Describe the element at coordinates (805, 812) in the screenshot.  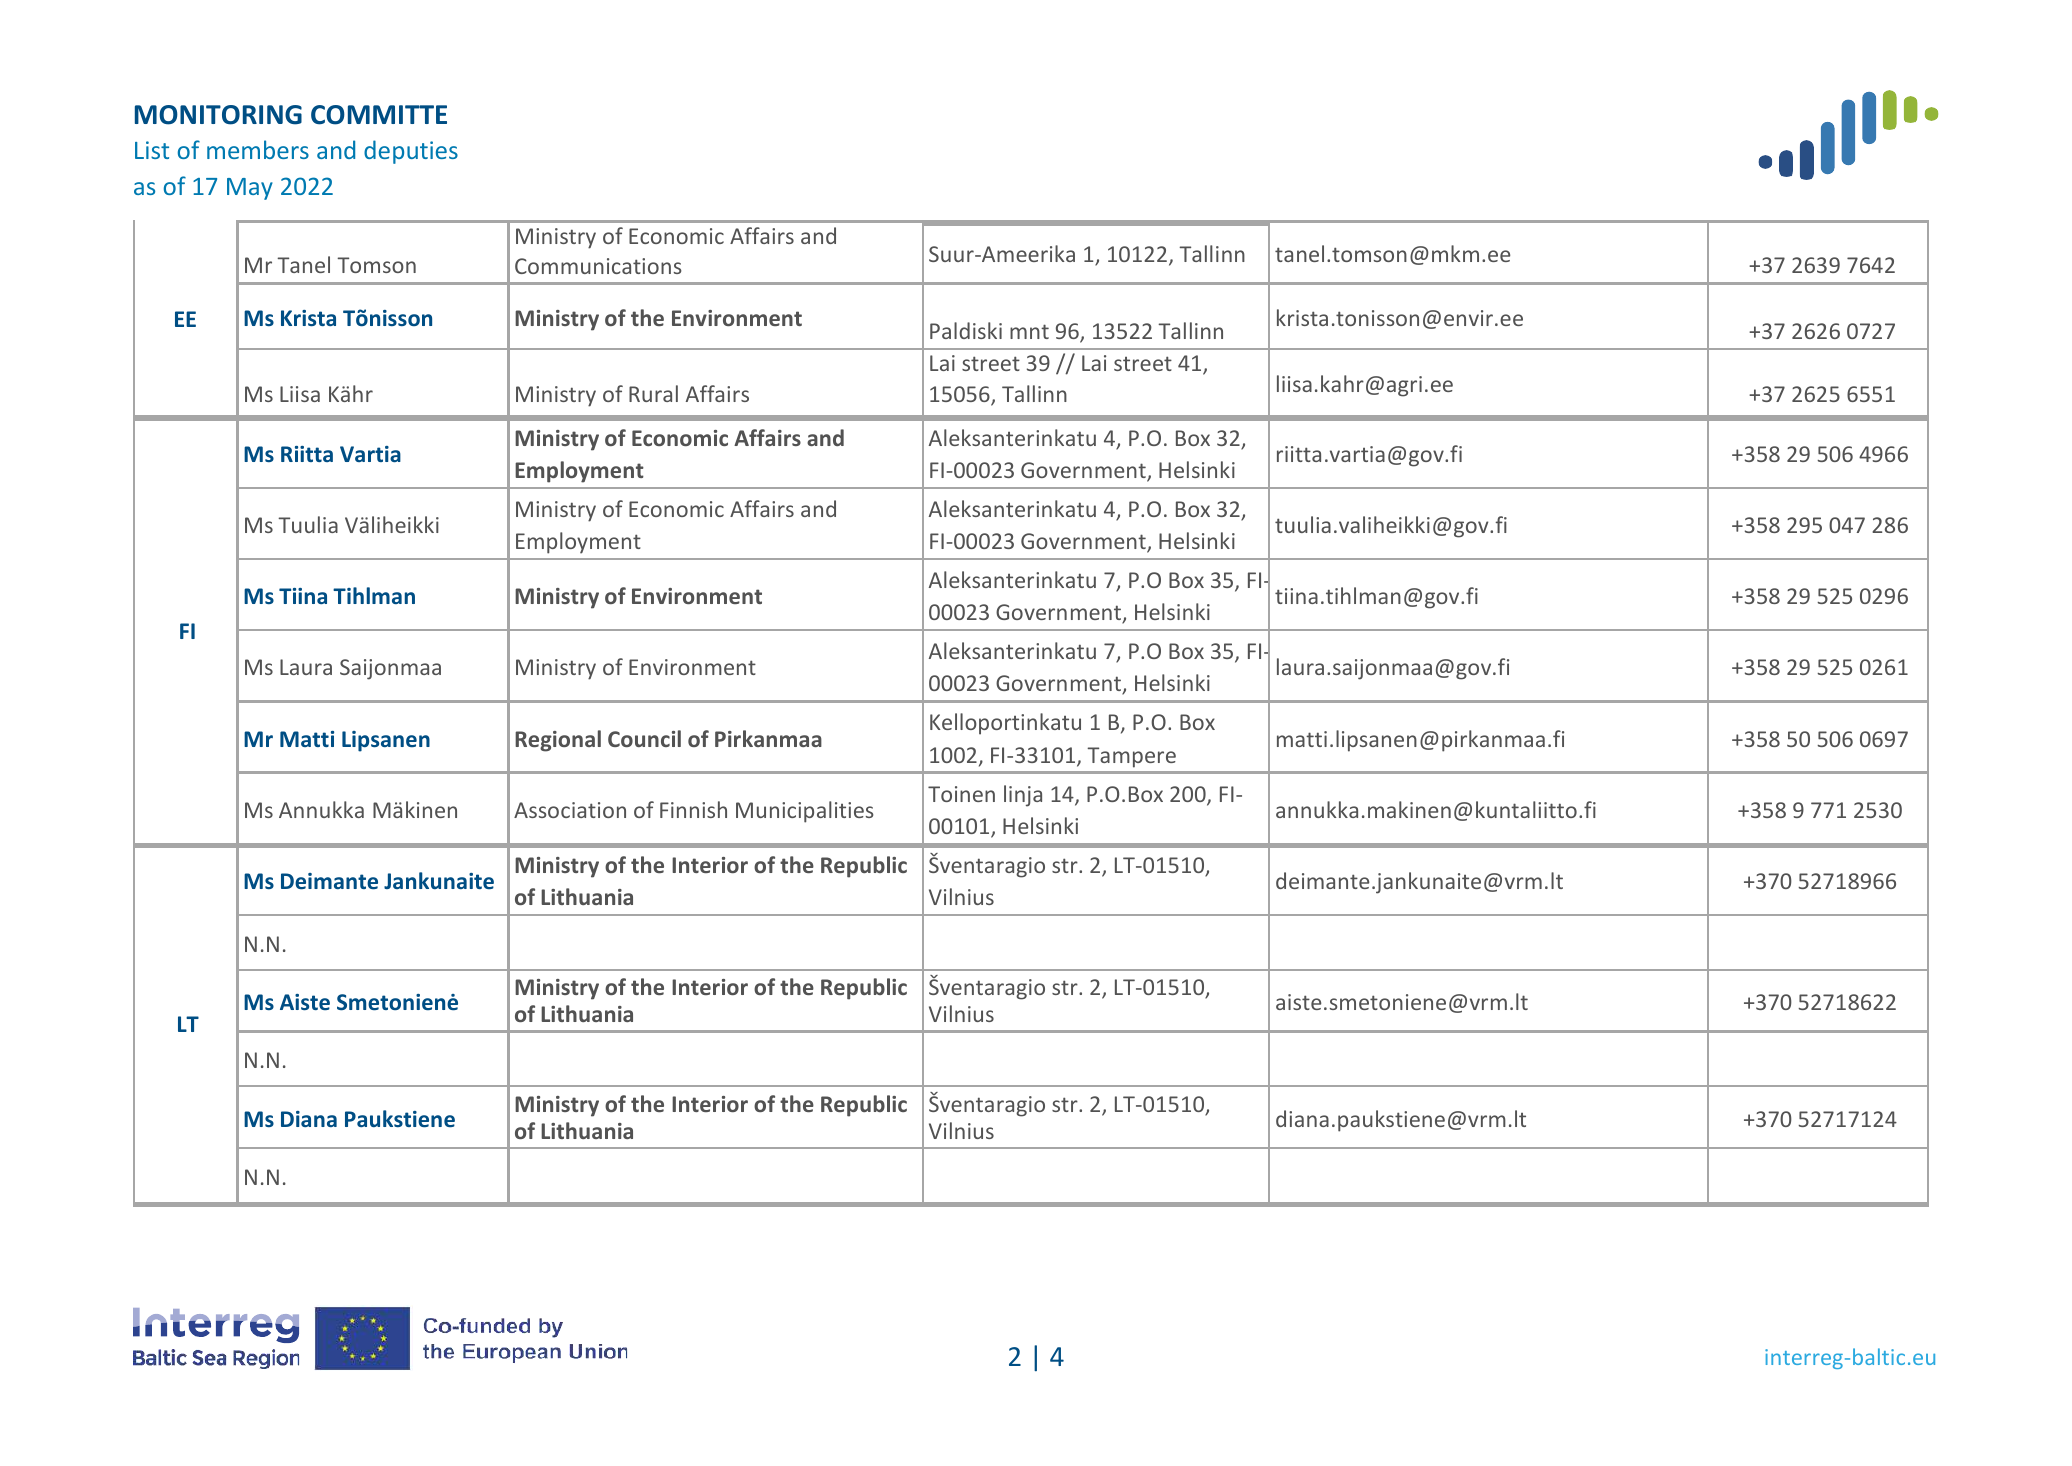
I see `Municipalities` at that location.
